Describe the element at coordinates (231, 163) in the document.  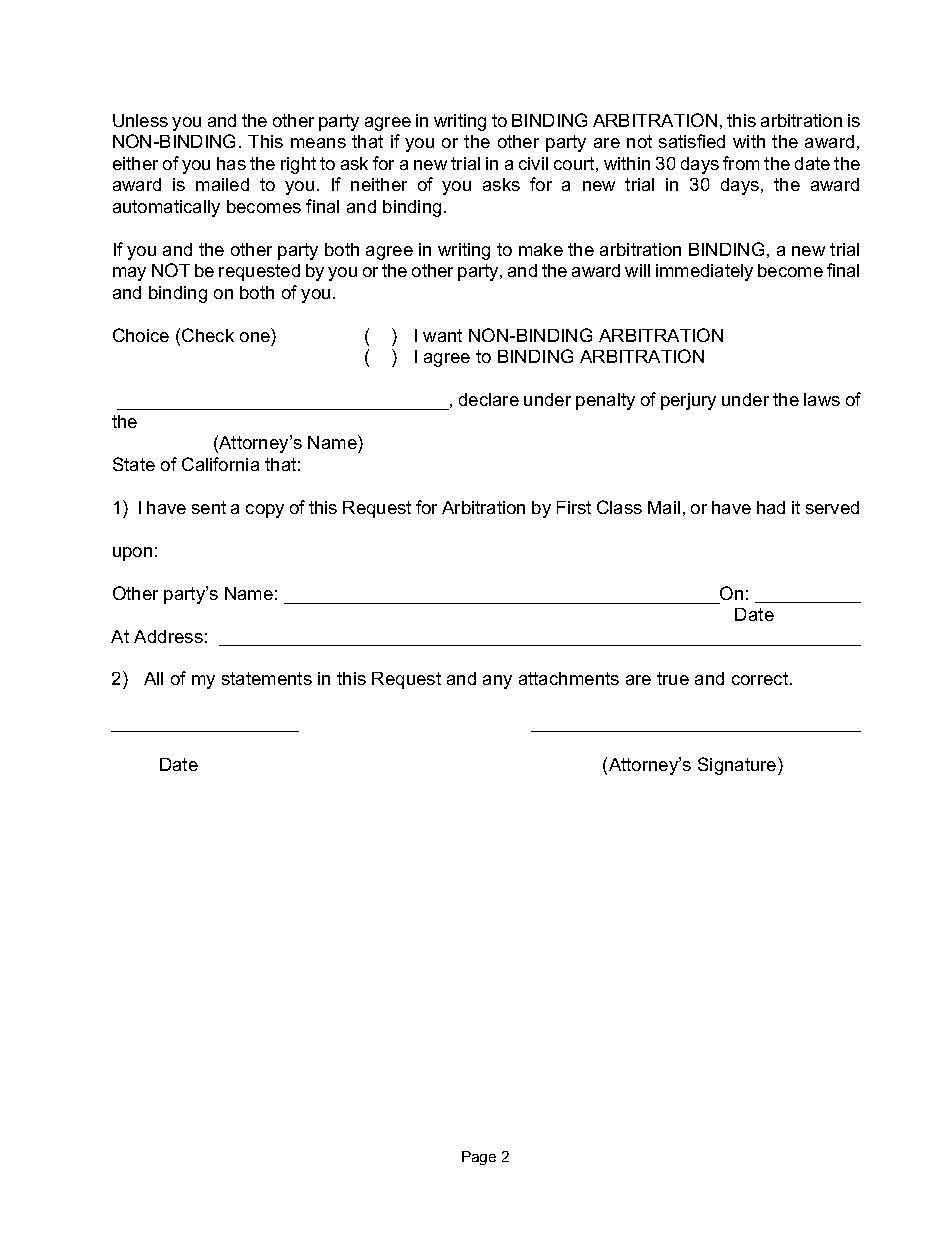
I see `has` at that location.
